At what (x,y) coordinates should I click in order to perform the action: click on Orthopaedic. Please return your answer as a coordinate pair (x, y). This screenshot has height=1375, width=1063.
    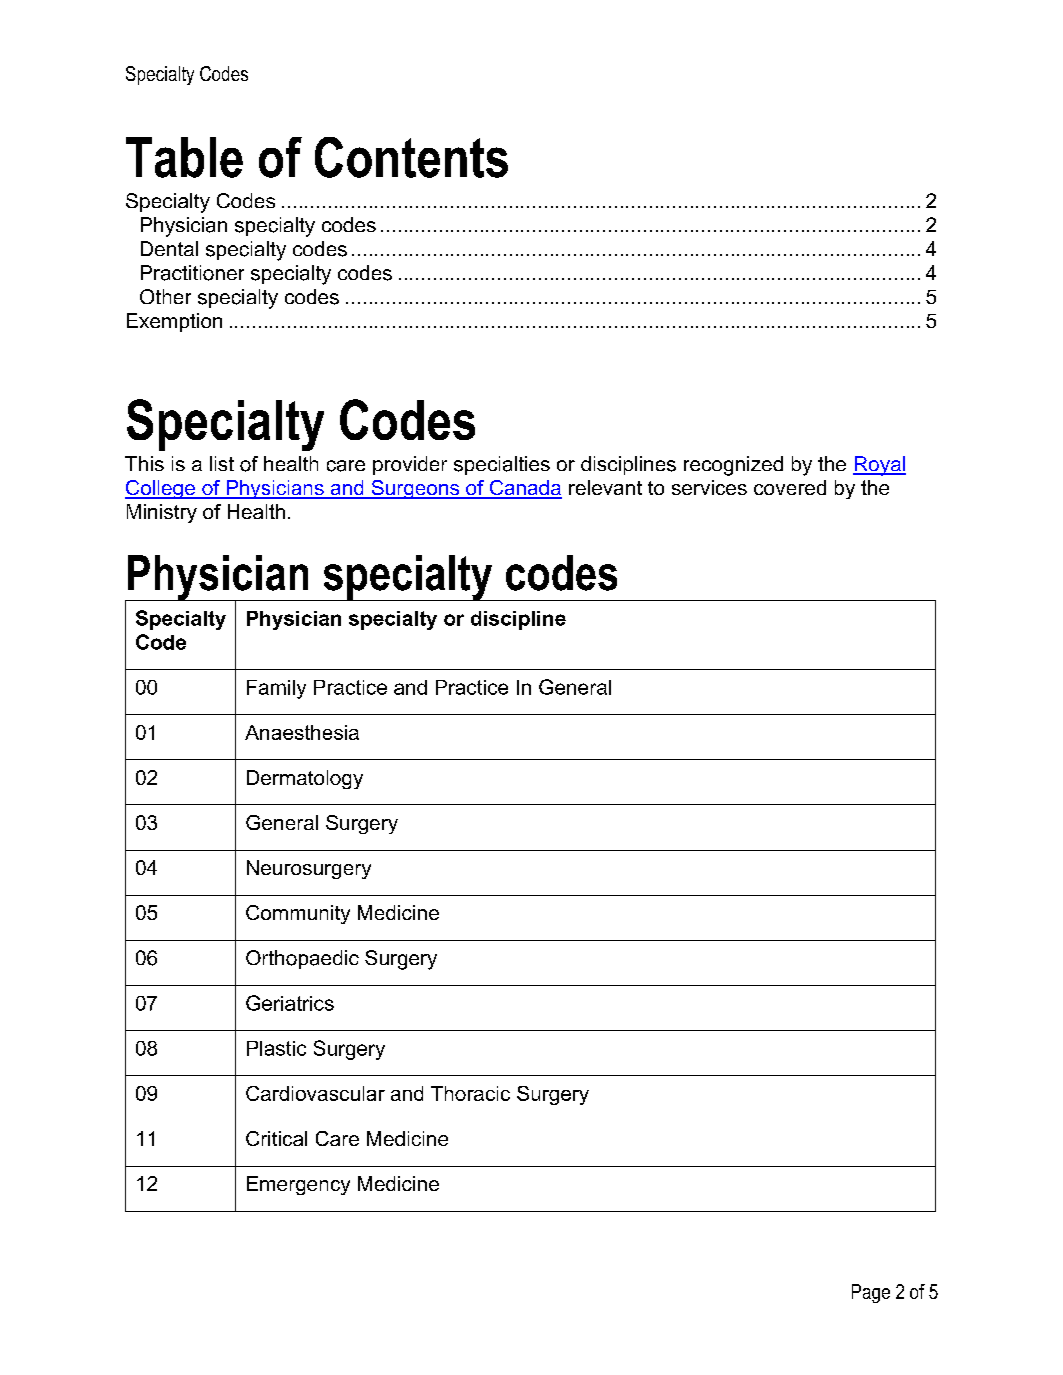
    Looking at the image, I should click on (302, 959).
